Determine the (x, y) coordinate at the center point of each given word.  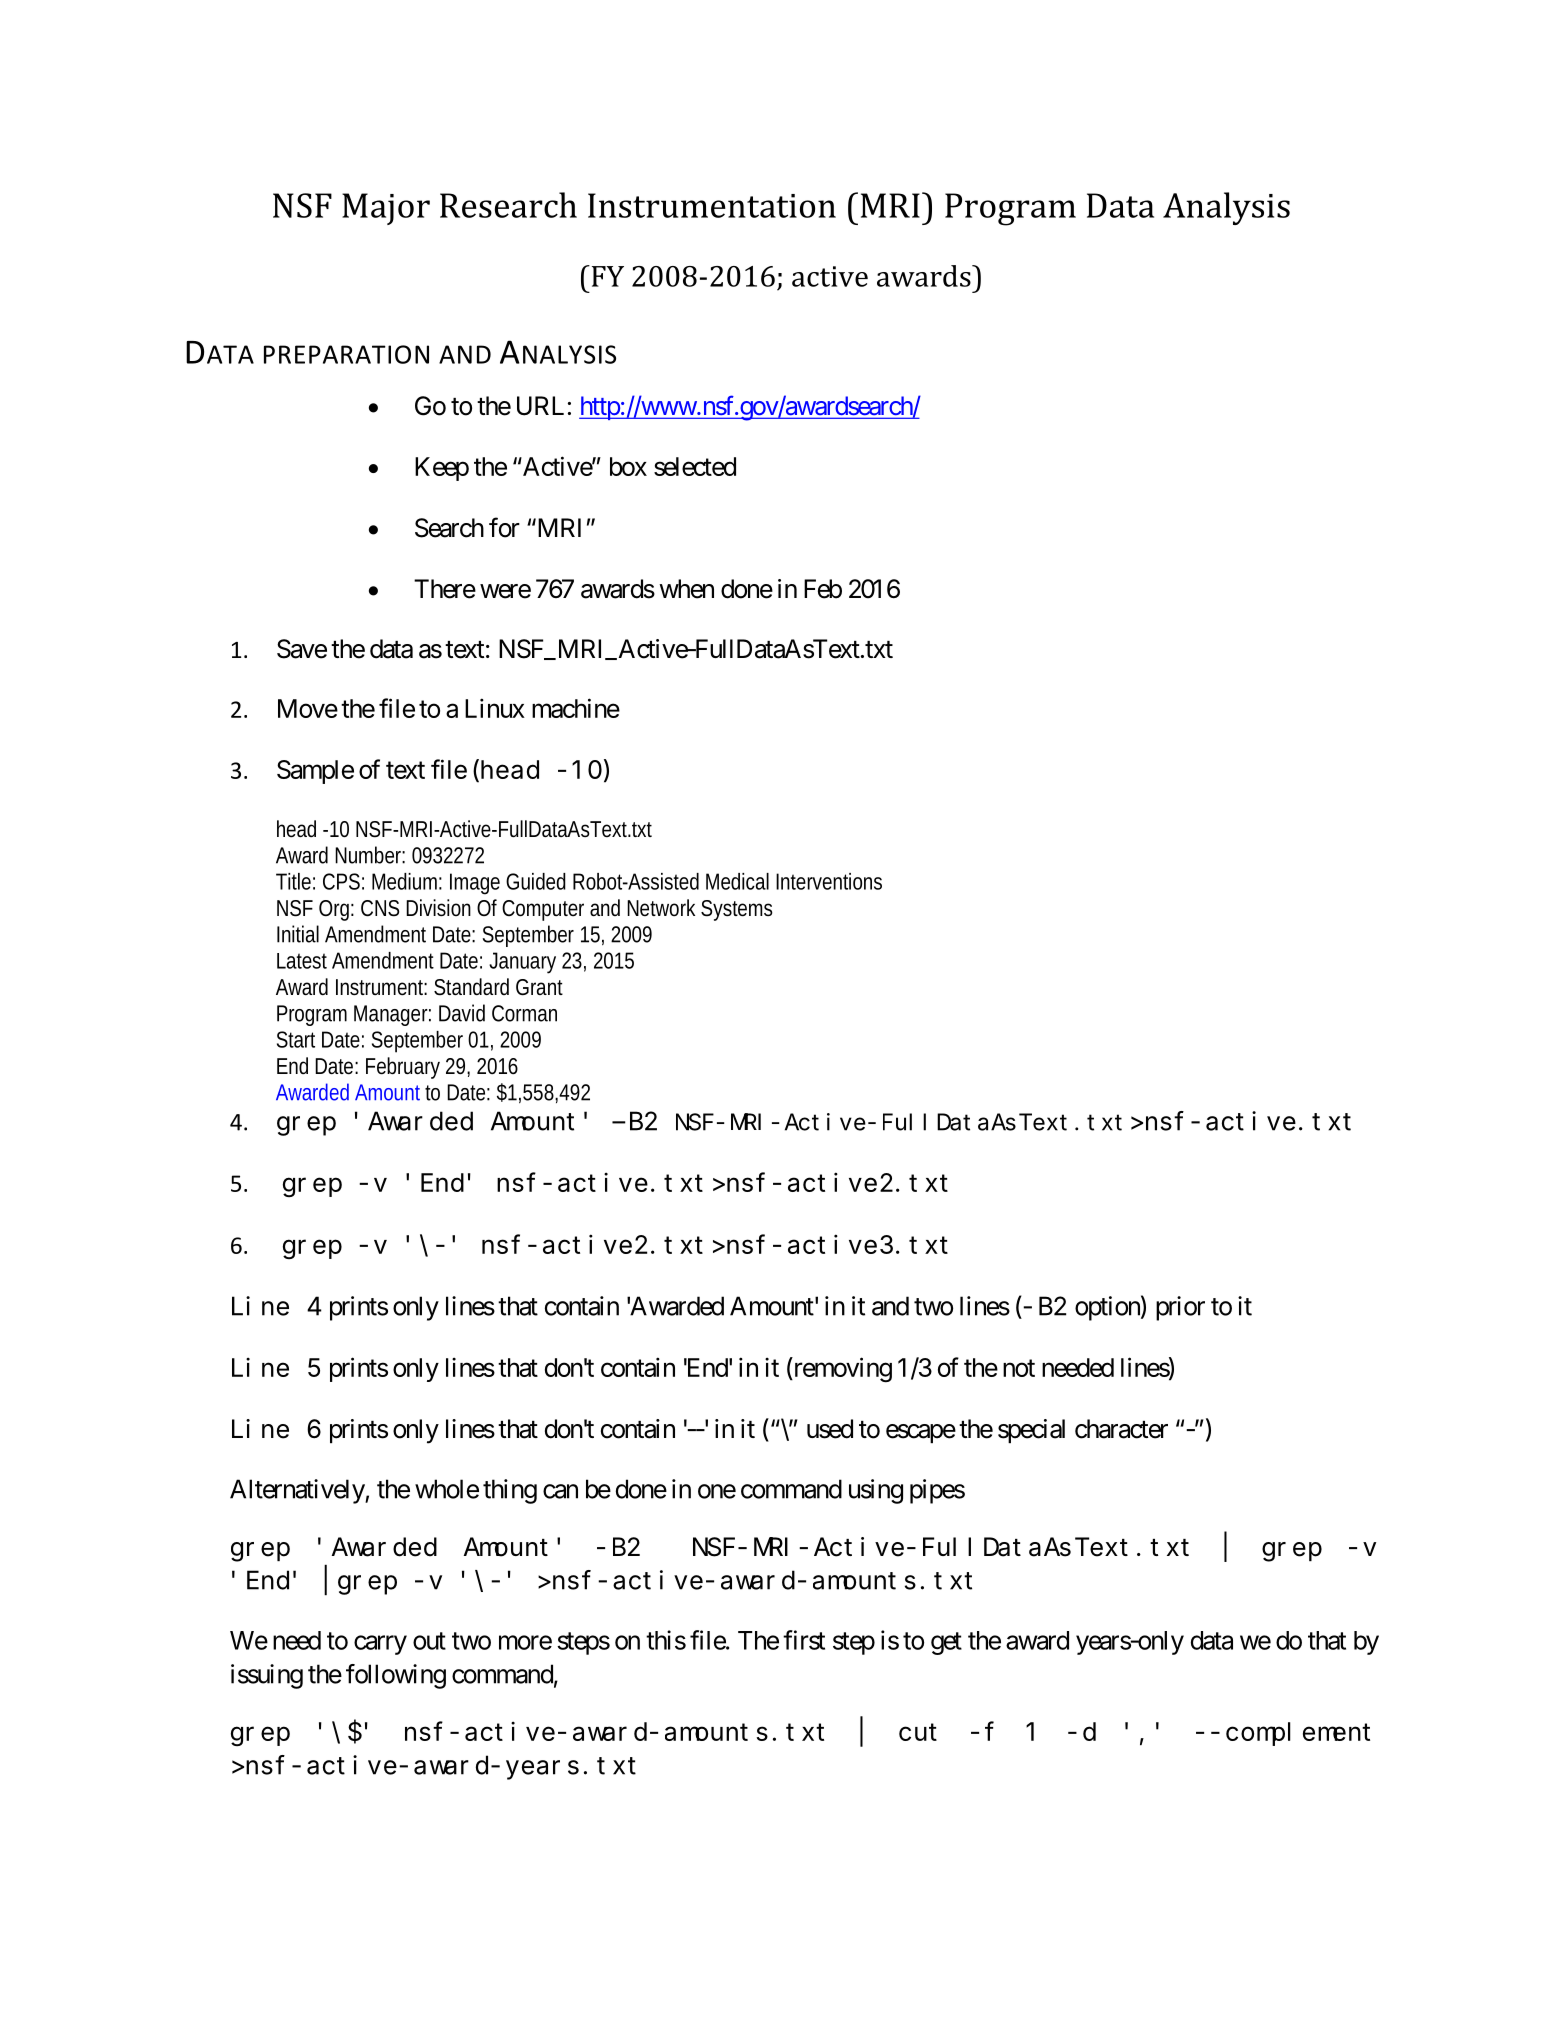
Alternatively (298, 1491)
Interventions (829, 881)
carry (380, 1645)
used (830, 1429)
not (1019, 1368)
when (686, 589)
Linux (495, 708)
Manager (392, 1015)
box (628, 466)
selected (695, 466)
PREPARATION (346, 354)
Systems (737, 910)
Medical (737, 881)
